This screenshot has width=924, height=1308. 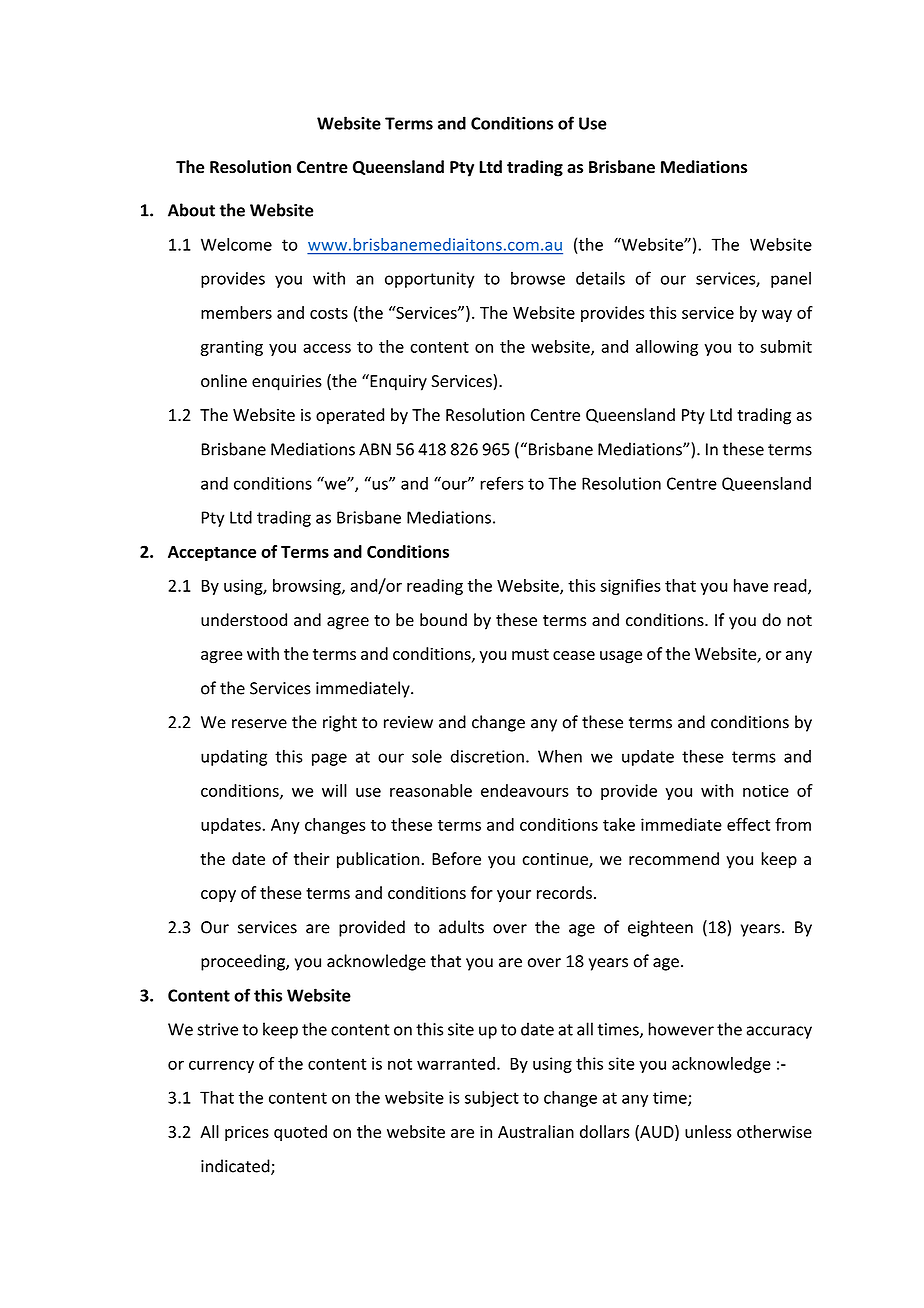 I want to click on reserve, so click(x=259, y=724).
